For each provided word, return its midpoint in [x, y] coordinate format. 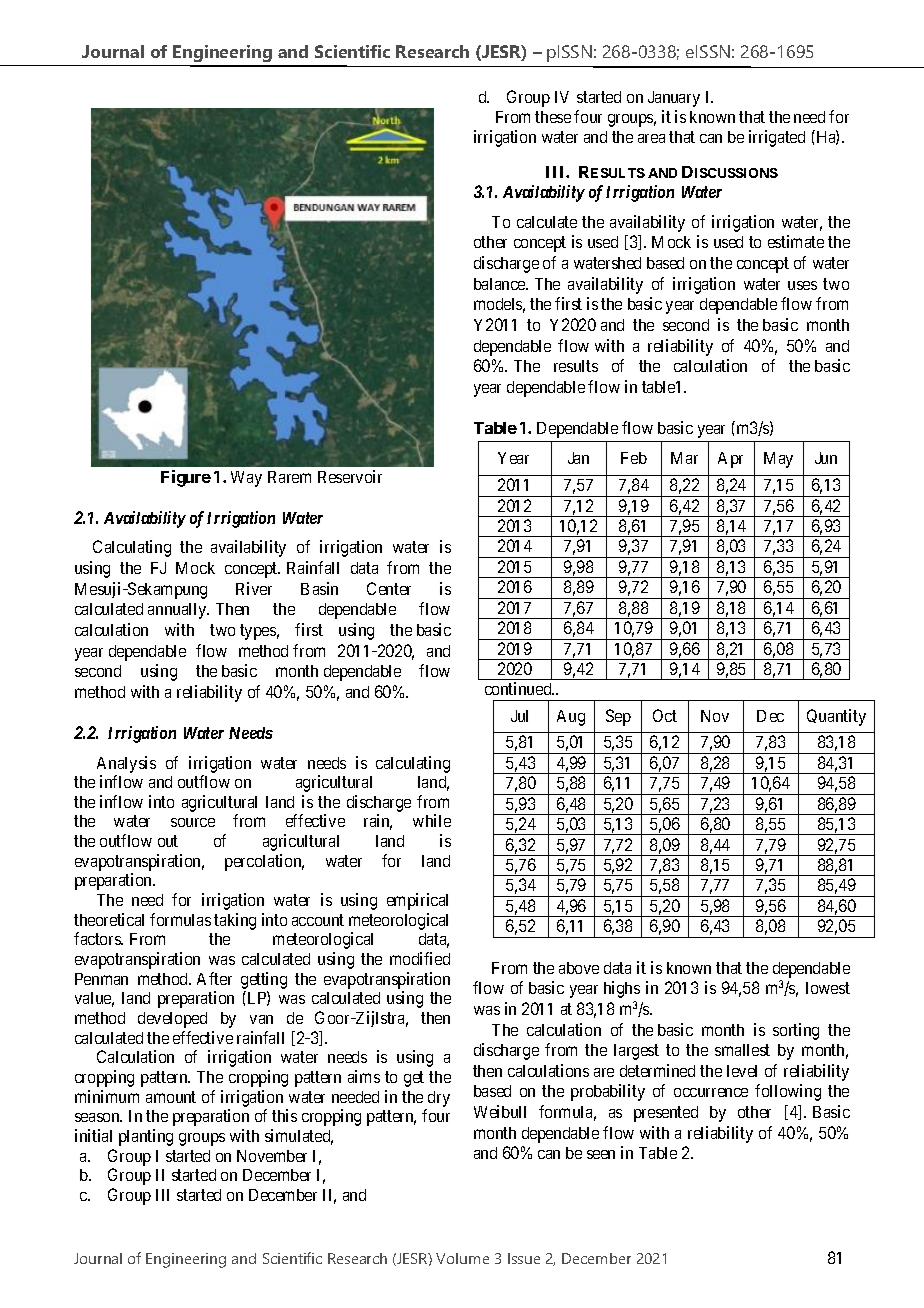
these [553, 117]
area [651, 138]
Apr [730, 460]
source [193, 822]
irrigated [777, 138]
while [432, 820]
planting [146, 1137]
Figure [186, 478]
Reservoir [350, 476]
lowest [828, 988]
